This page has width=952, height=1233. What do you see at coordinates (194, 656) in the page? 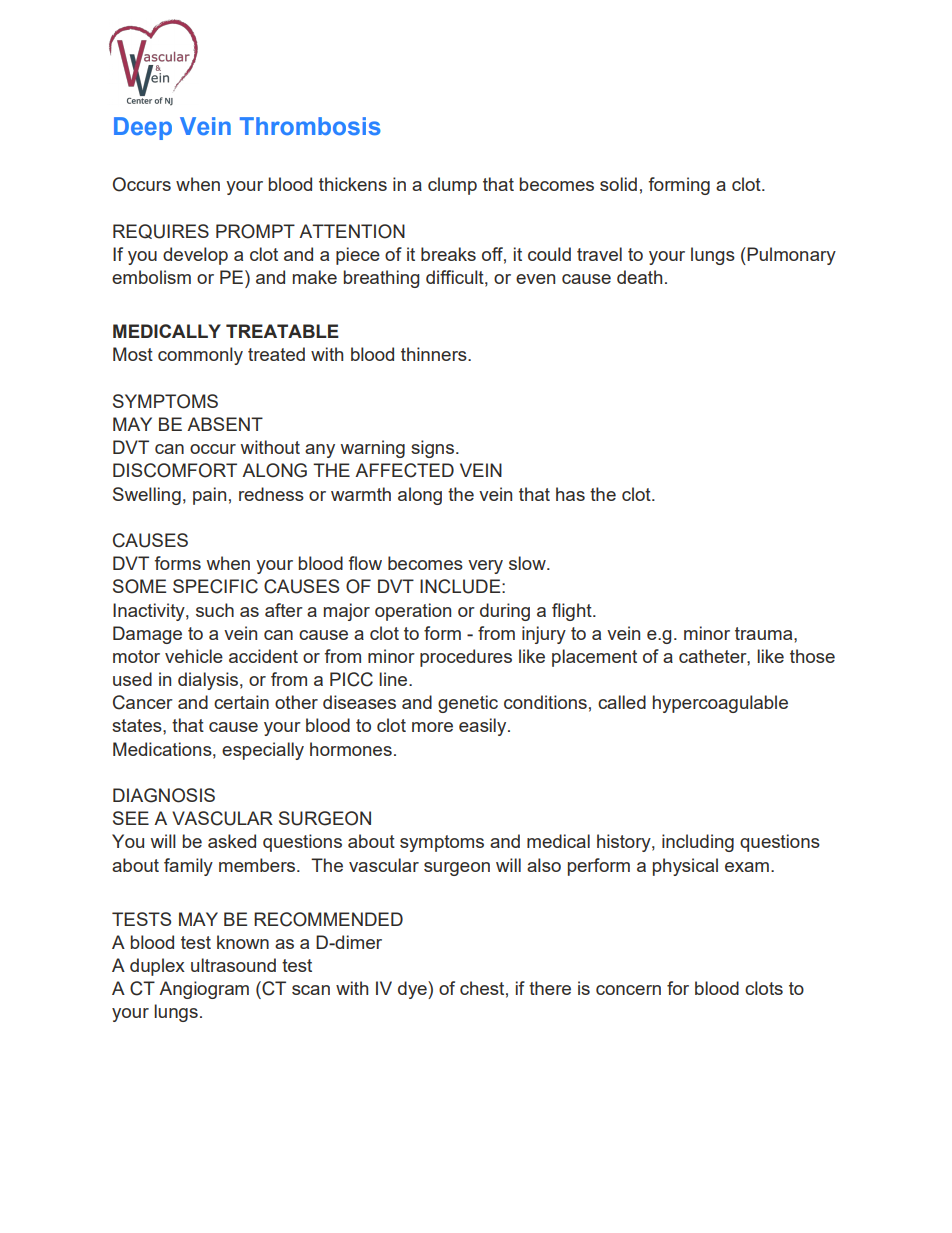
I see `vehicle` at bounding box center [194, 656].
